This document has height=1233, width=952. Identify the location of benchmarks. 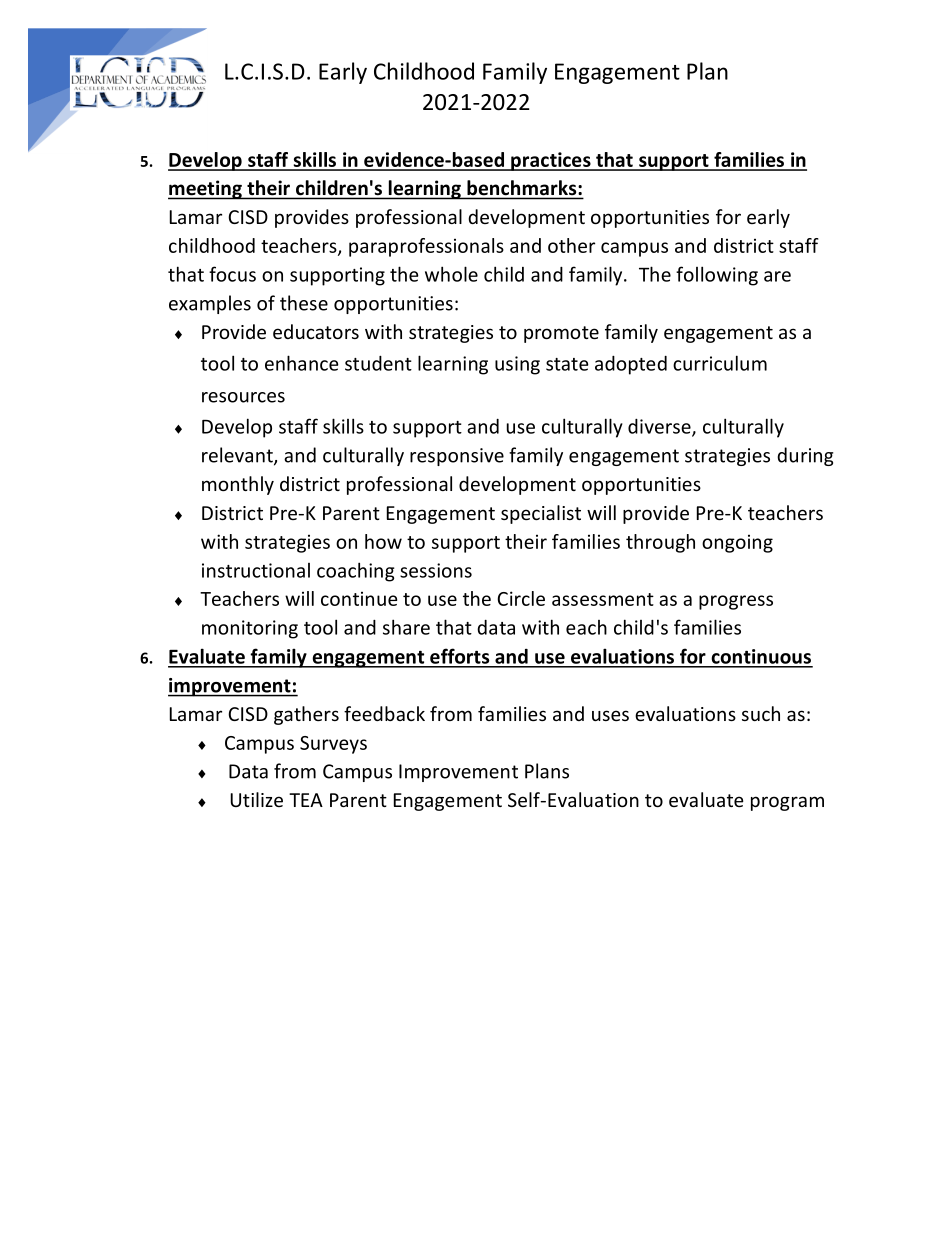
(521, 187).
